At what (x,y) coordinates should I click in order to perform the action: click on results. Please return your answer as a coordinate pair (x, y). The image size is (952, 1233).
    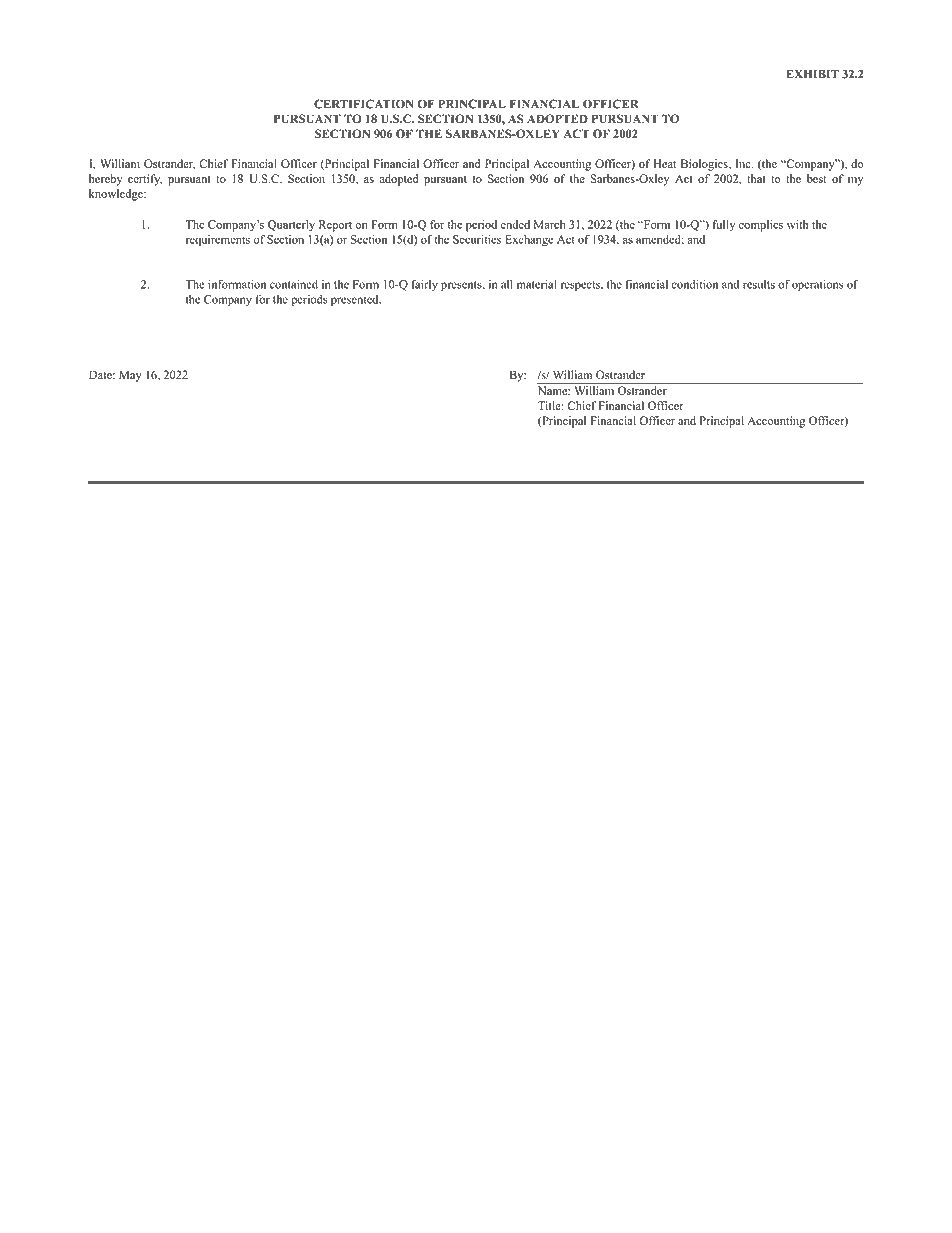
    Looking at the image, I should click on (759, 284).
